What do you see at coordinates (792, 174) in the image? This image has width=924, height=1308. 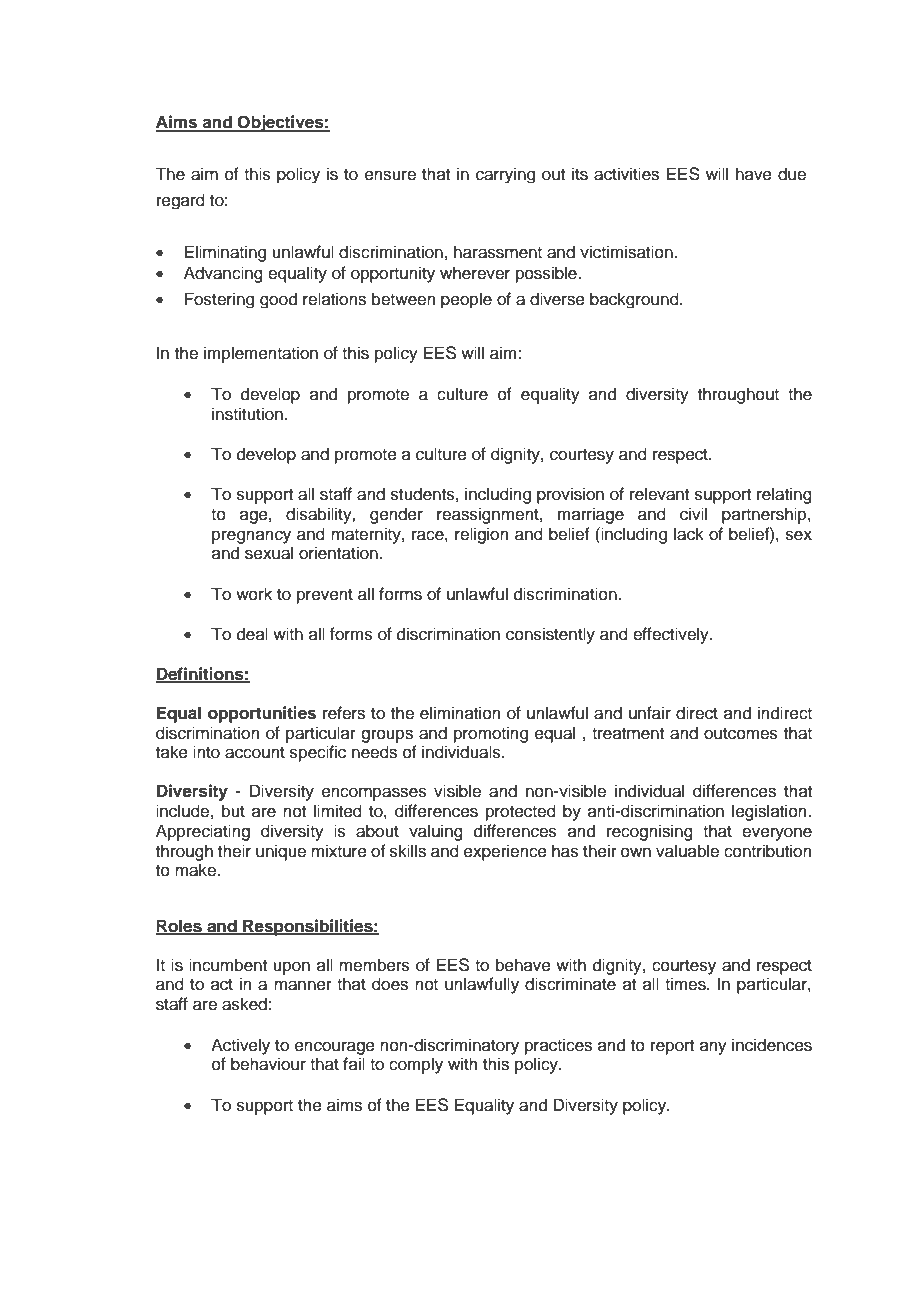 I see `due` at bounding box center [792, 174].
